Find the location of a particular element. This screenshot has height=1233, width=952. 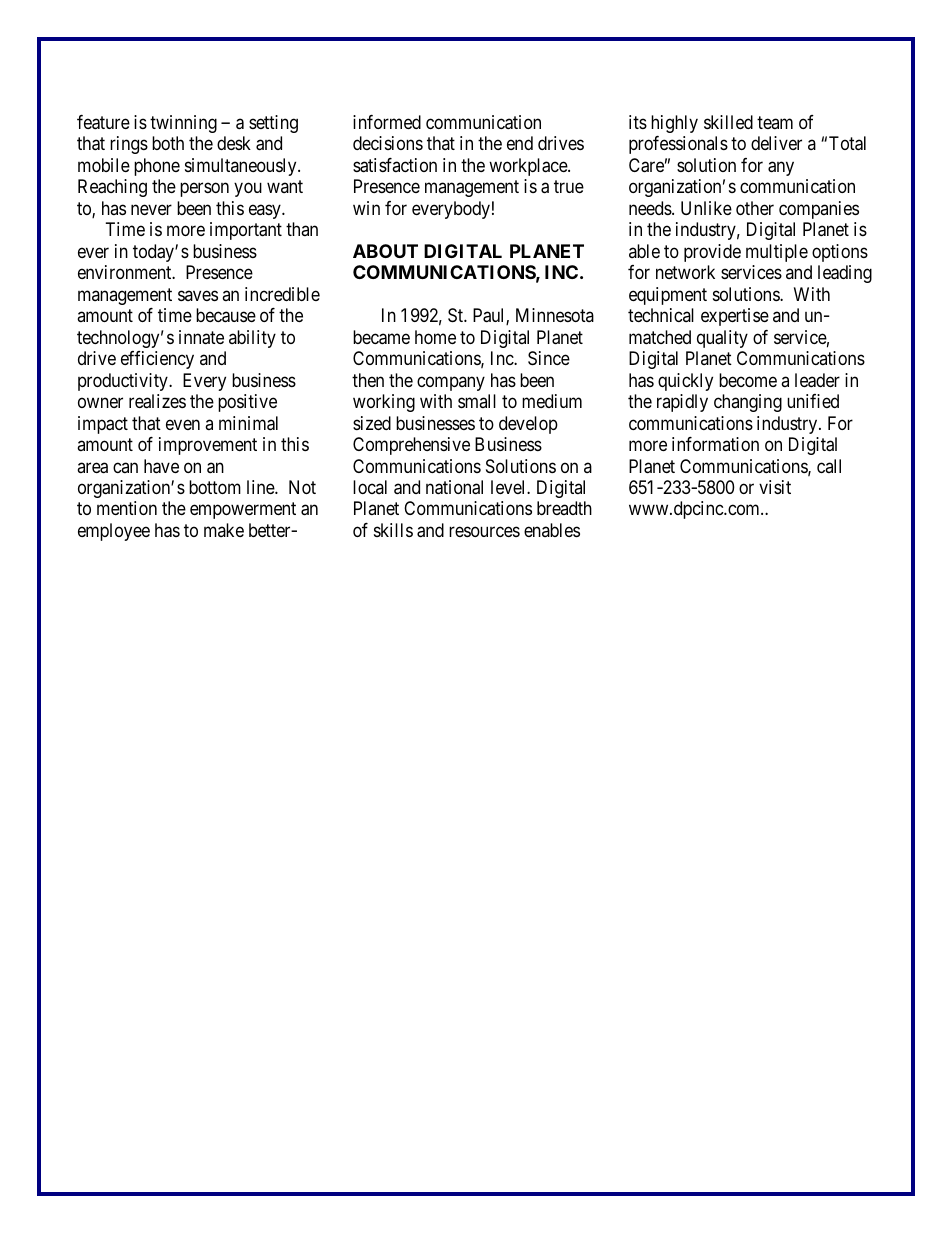

equipment is located at coordinates (668, 296).
